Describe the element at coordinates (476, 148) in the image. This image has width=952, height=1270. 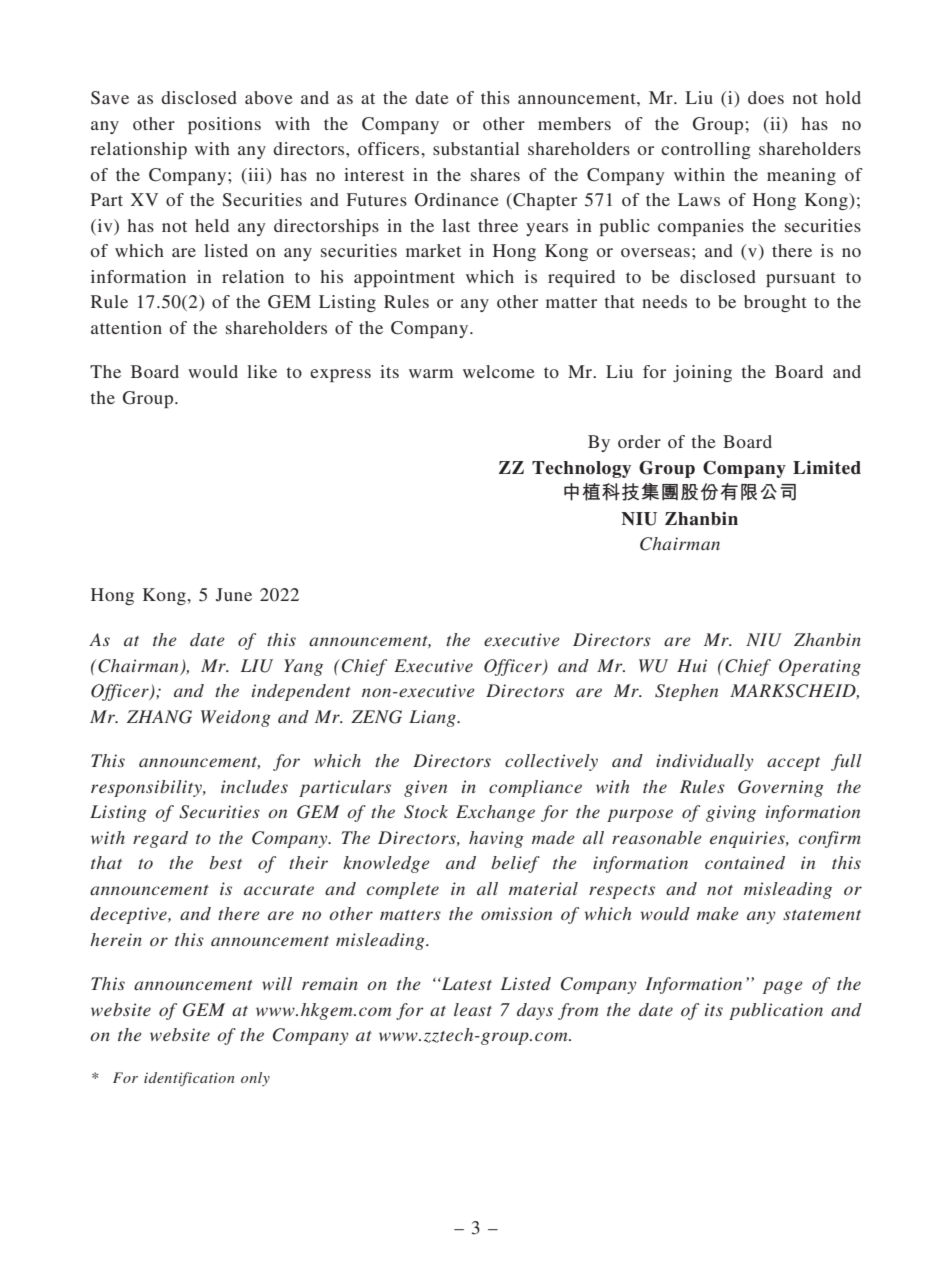
I see `substantial` at that location.
